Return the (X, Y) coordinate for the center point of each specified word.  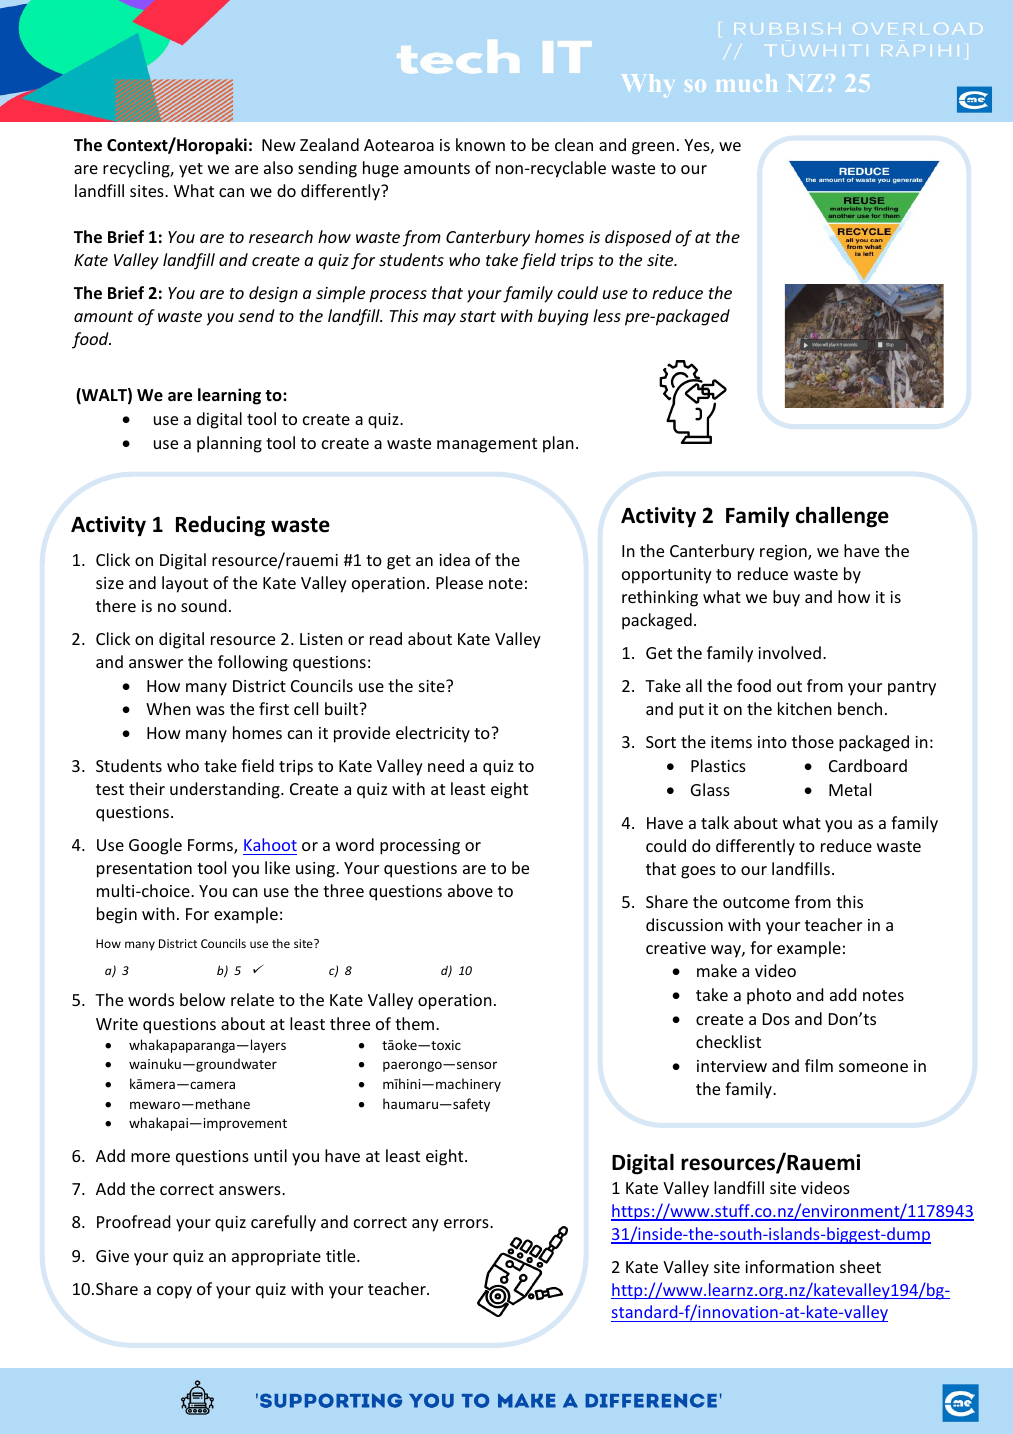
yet (191, 170)
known (480, 144)
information (789, 1266)
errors (467, 1223)
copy (174, 1292)
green (653, 148)
